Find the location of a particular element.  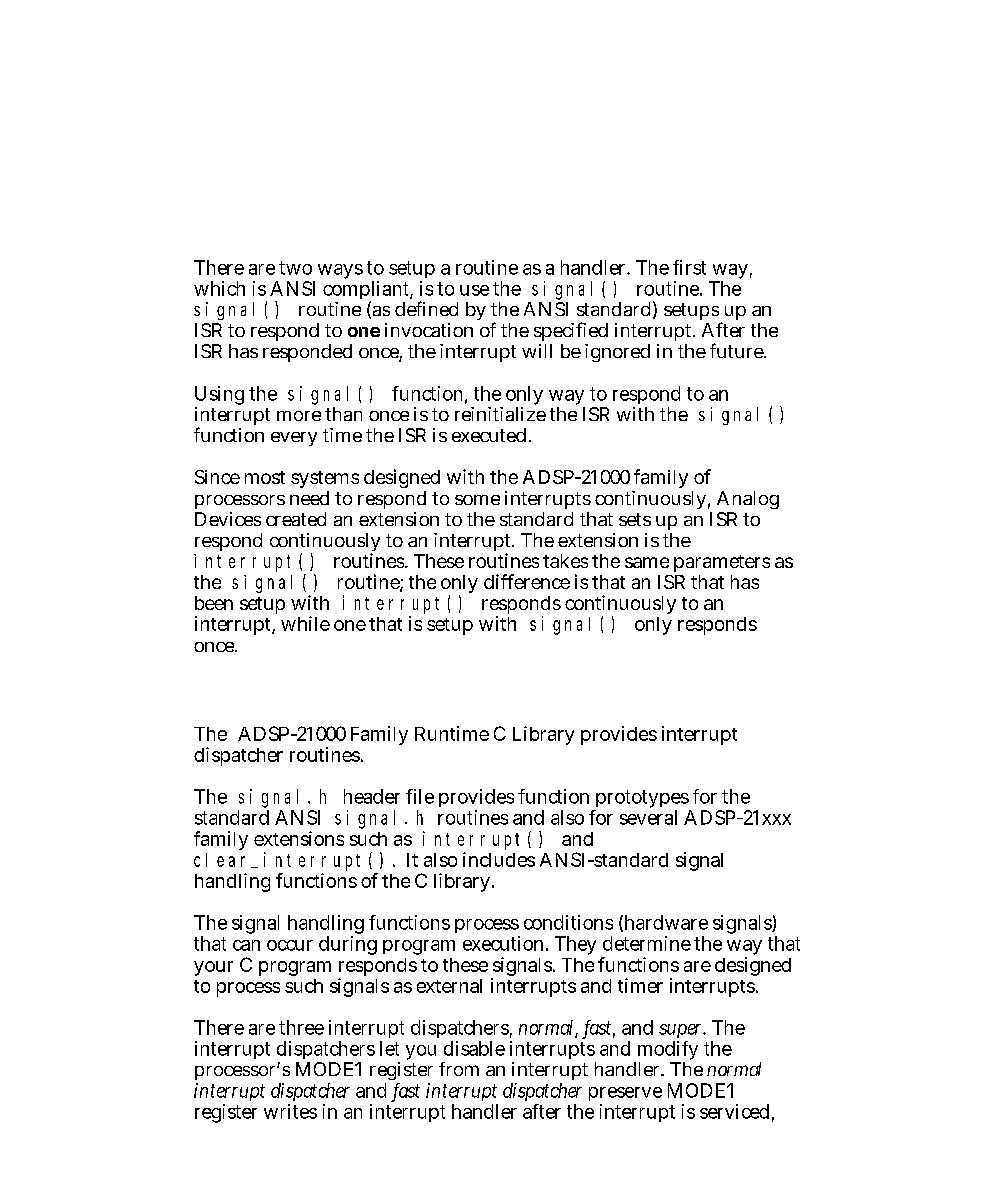

several is located at coordinates (648, 817).
